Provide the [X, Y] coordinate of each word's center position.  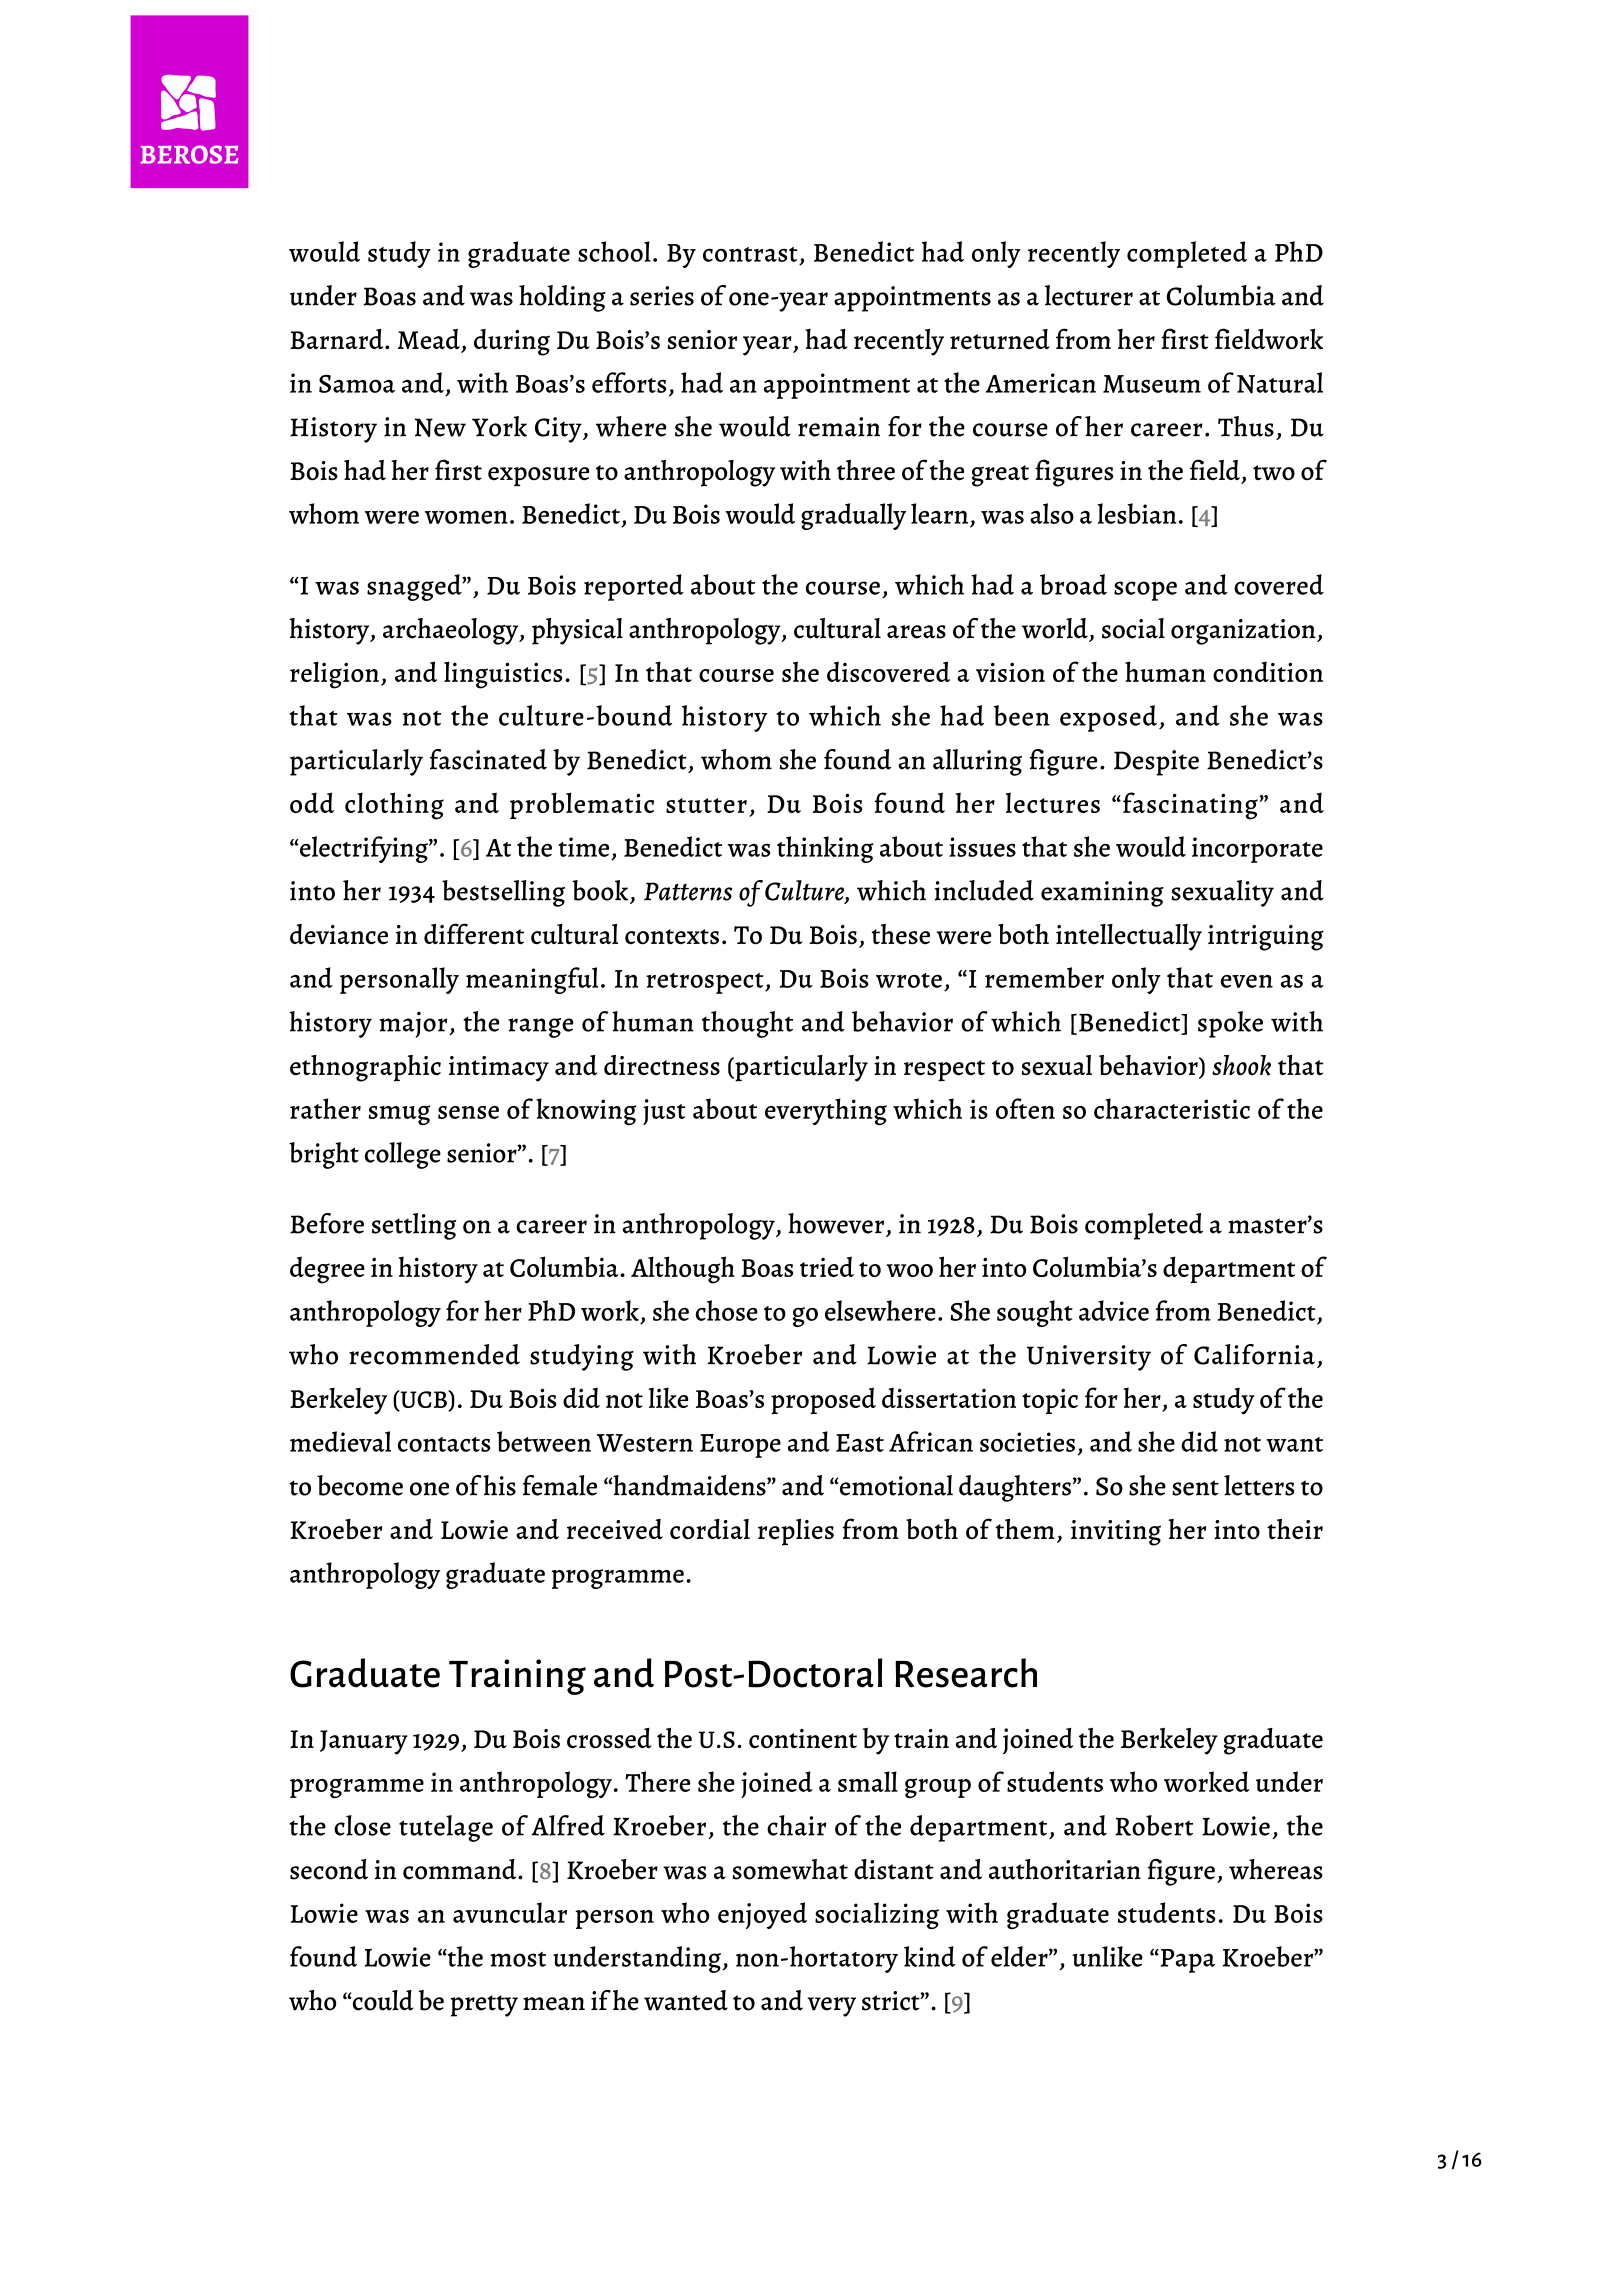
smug [399, 1115]
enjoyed [762, 1915]
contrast [750, 254]
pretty [484, 2006]
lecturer [1089, 295]
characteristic [1172, 1108]
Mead [430, 340]
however [836, 1223]
